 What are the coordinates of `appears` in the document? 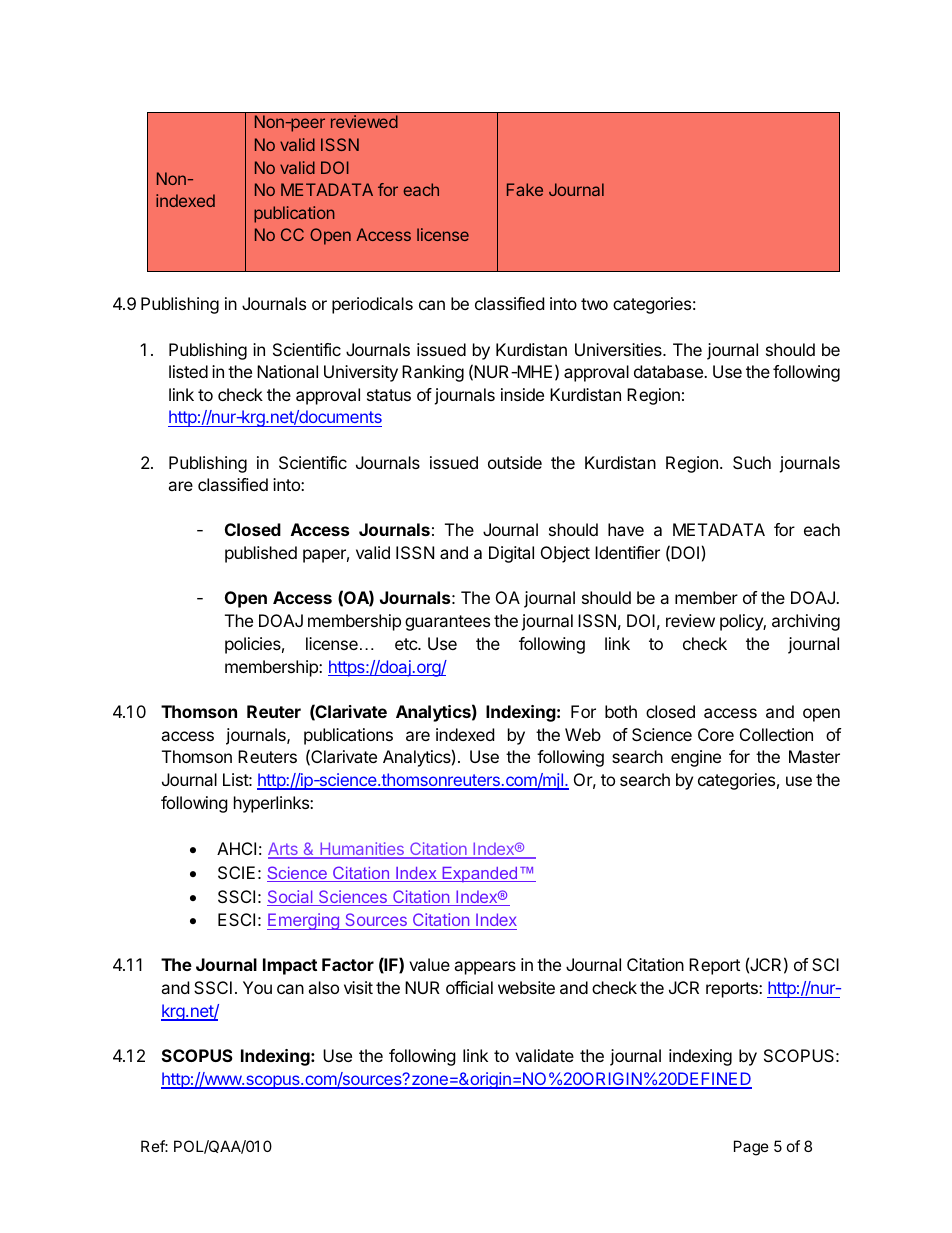 It's located at (485, 968).
